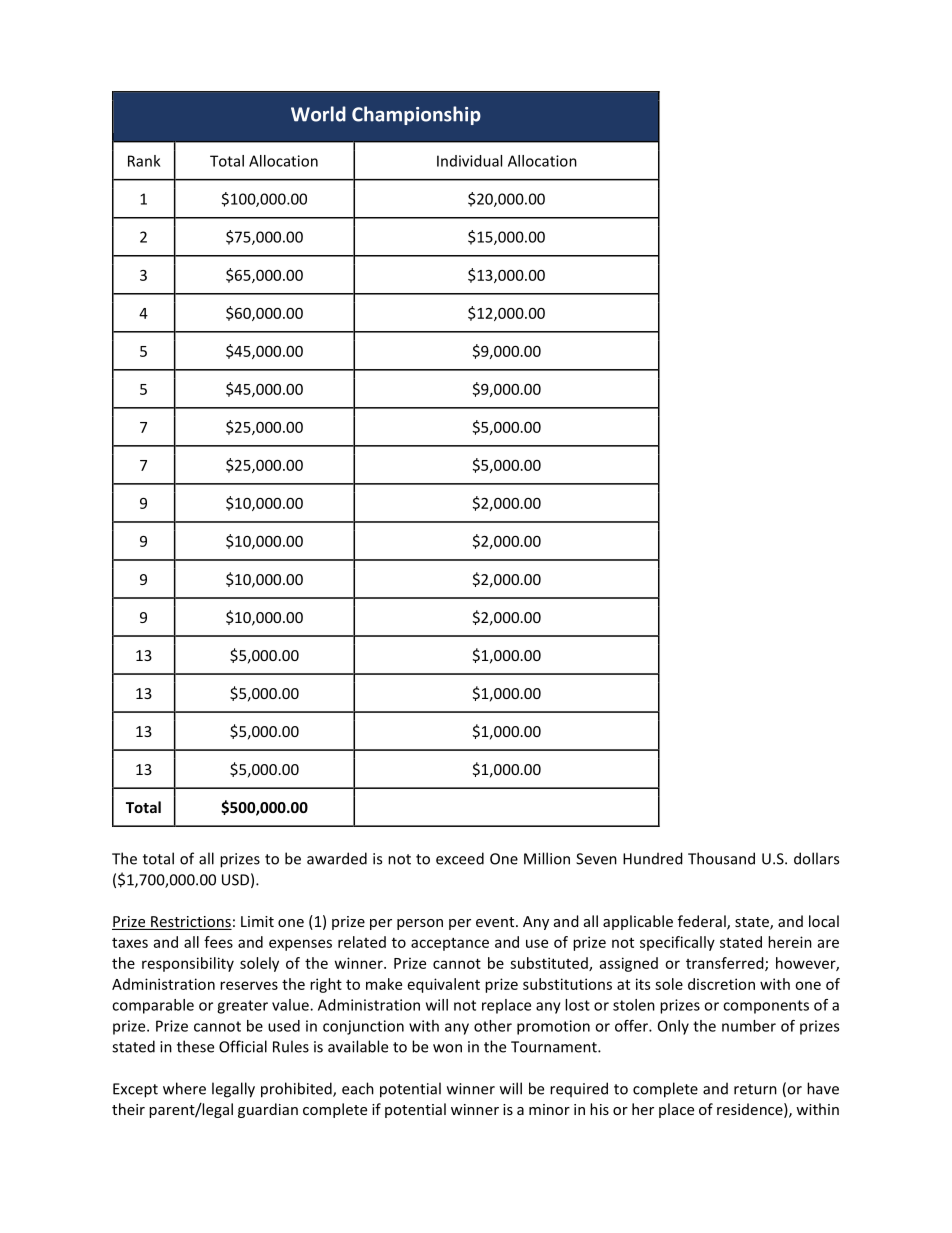 The width and height of the image is (952, 1233). I want to click on Individual, so click(469, 161).
